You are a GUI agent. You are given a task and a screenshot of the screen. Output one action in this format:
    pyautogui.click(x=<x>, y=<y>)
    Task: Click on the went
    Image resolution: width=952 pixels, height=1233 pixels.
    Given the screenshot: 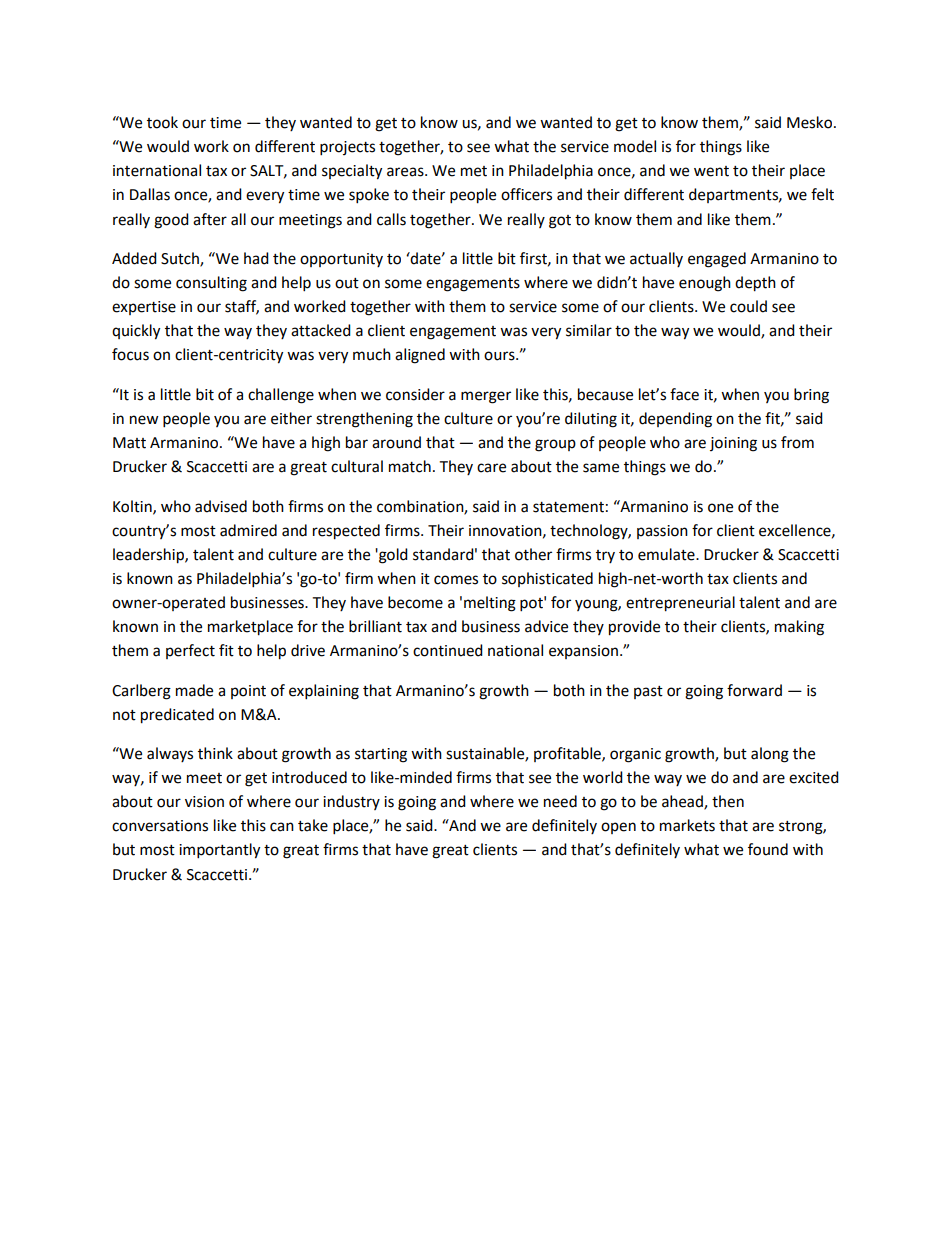 What is the action you would take?
    pyautogui.click(x=711, y=171)
